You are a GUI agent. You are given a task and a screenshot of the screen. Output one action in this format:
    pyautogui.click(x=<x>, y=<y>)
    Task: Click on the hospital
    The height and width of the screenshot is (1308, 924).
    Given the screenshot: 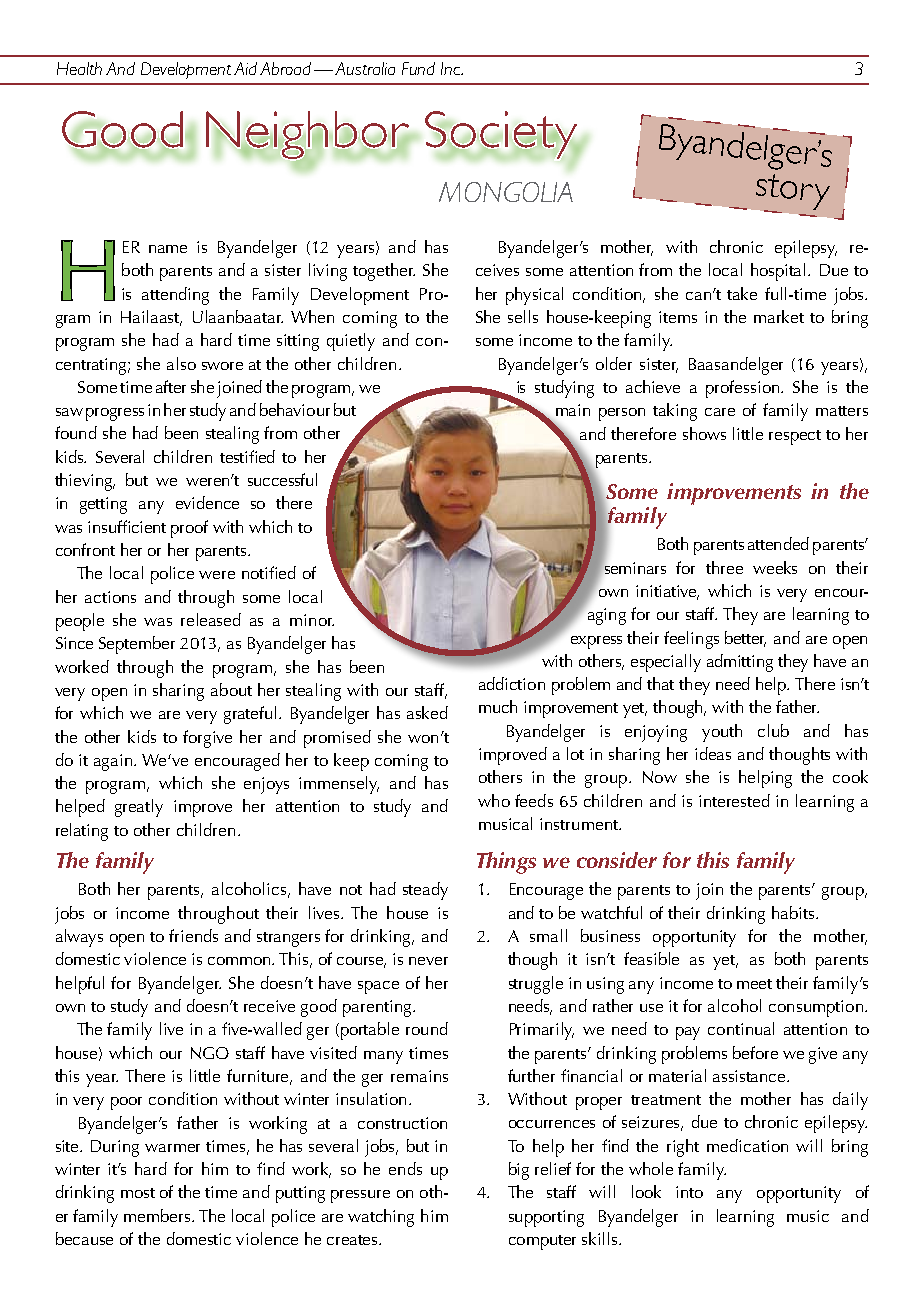 What is the action you would take?
    pyautogui.click(x=780, y=272)
